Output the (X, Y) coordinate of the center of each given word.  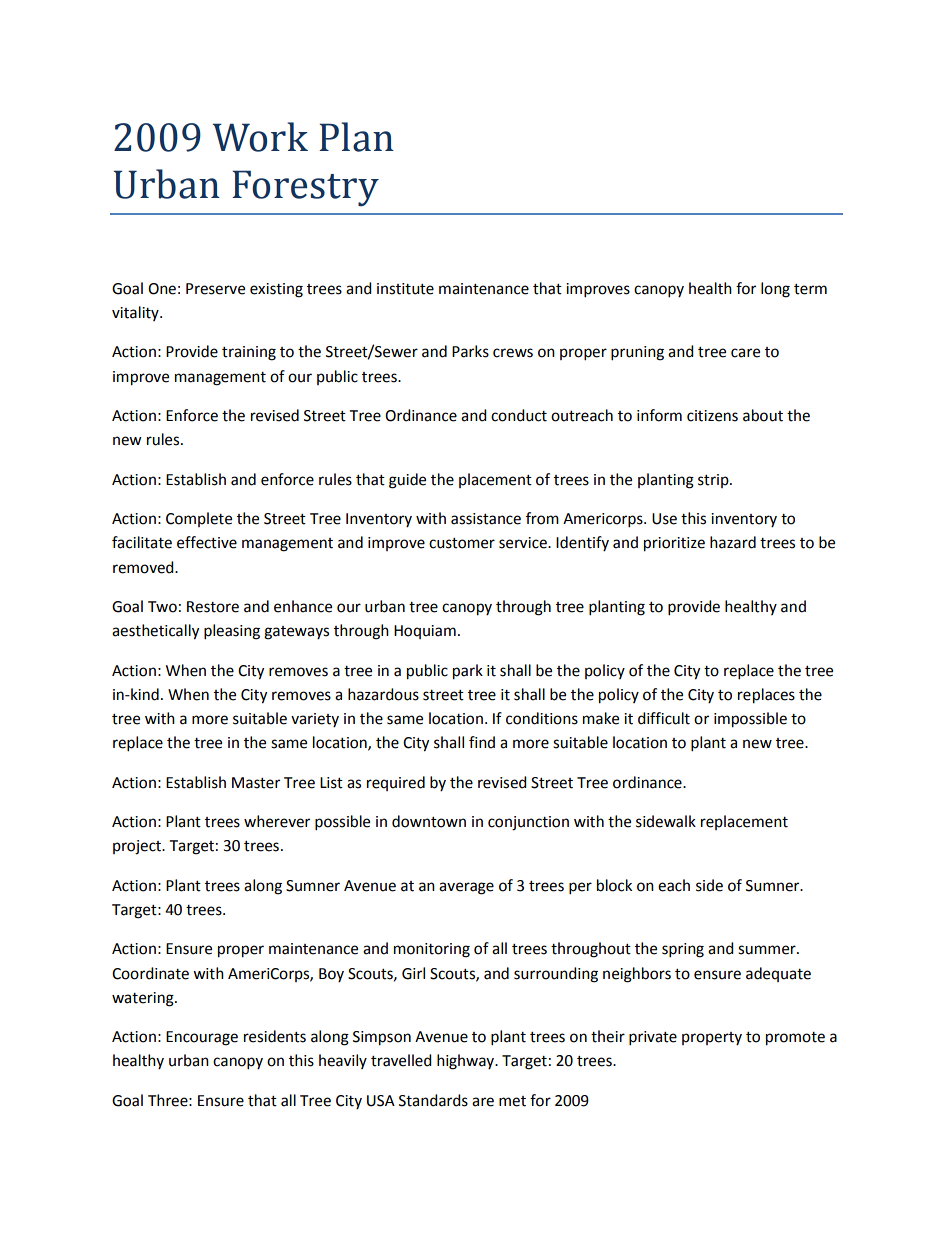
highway (467, 1062)
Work (260, 137)
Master (256, 783)
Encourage (202, 1038)
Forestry (305, 188)
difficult (664, 718)
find (482, 742)
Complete (199, 519)
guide (407, 481)
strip (714, 481)
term (810, 289)
